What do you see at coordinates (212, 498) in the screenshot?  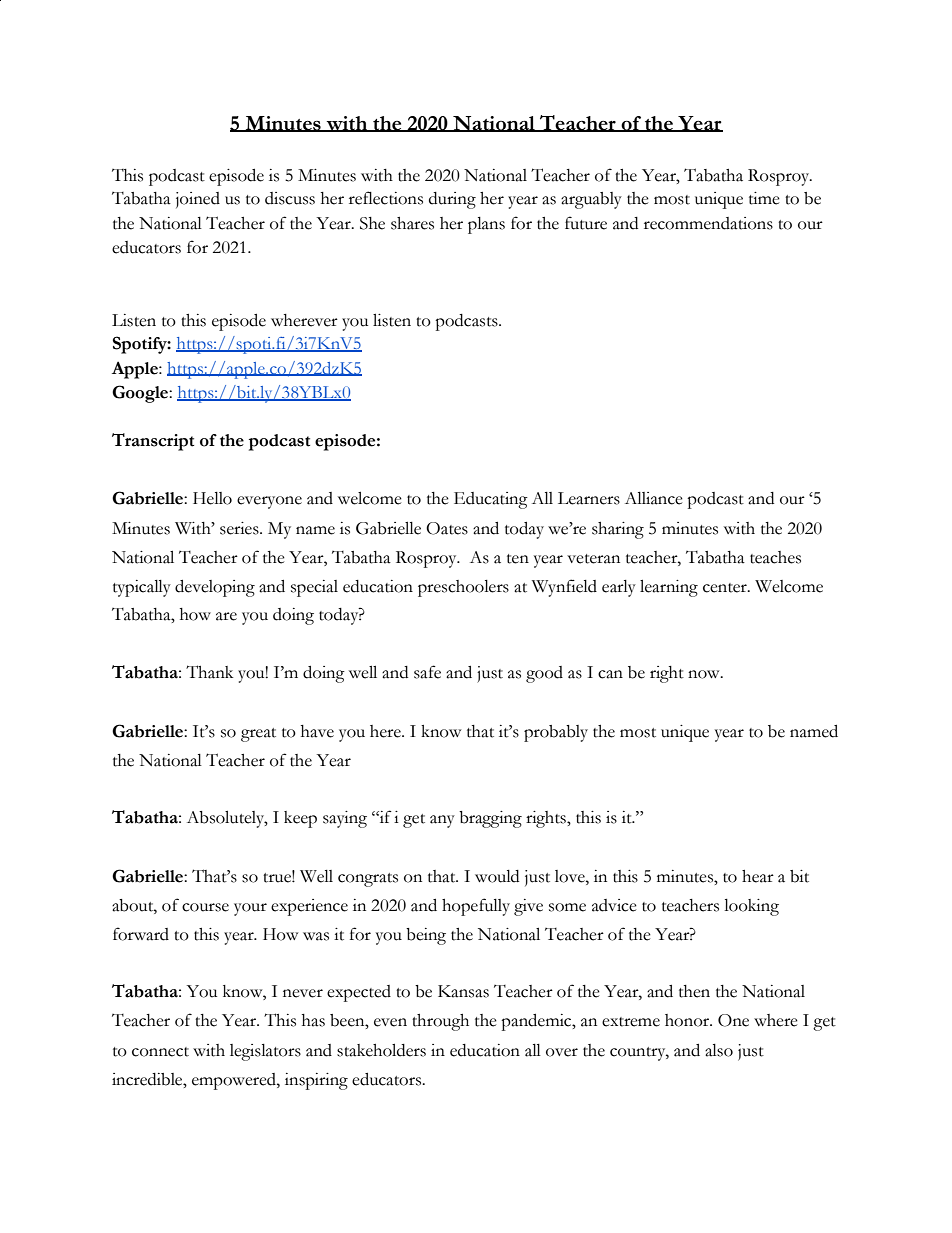 I see `Hello` at bounding box center [212, 498].
